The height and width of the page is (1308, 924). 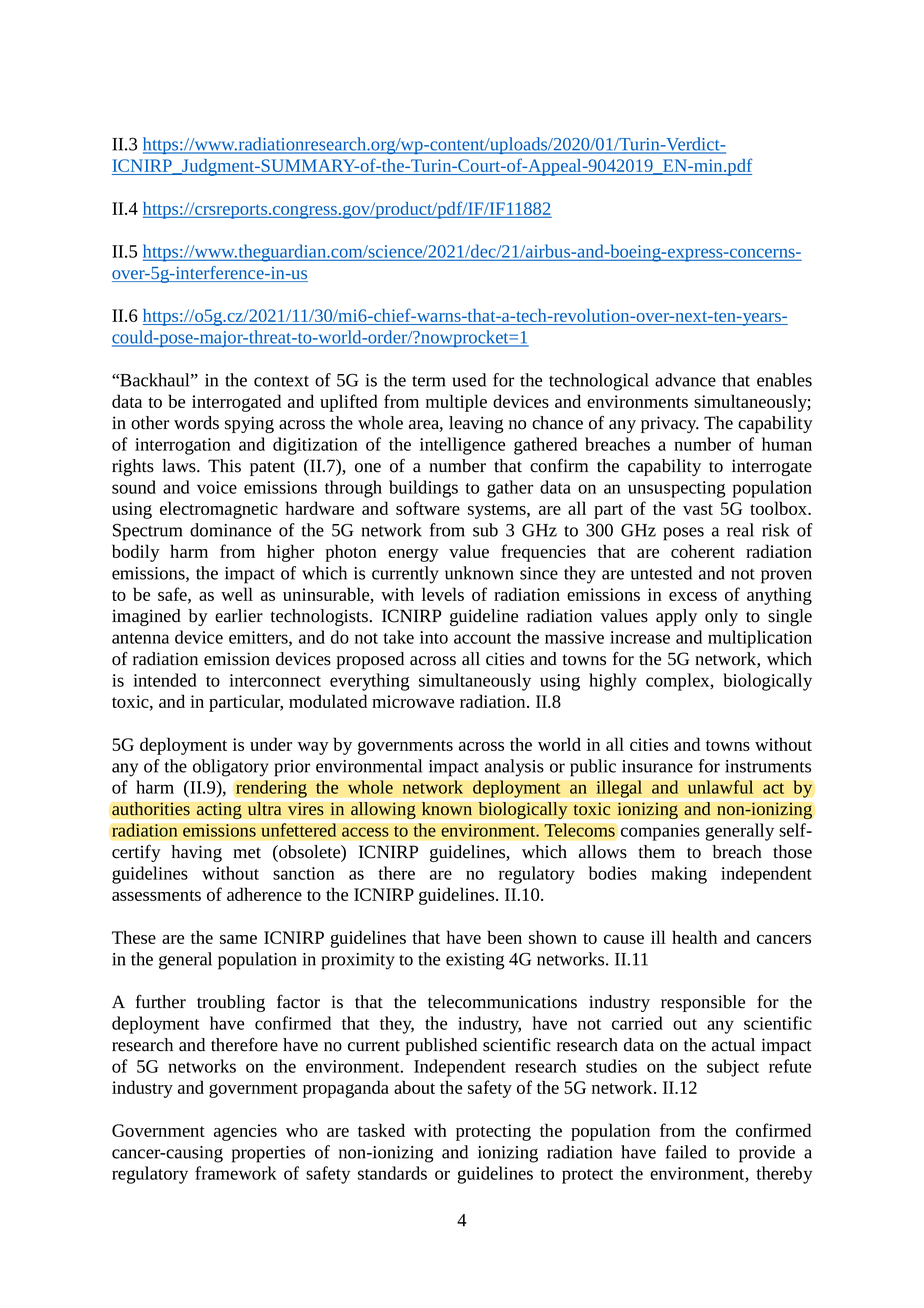 I want to click on obligatory, so click(x=231, y=768).
